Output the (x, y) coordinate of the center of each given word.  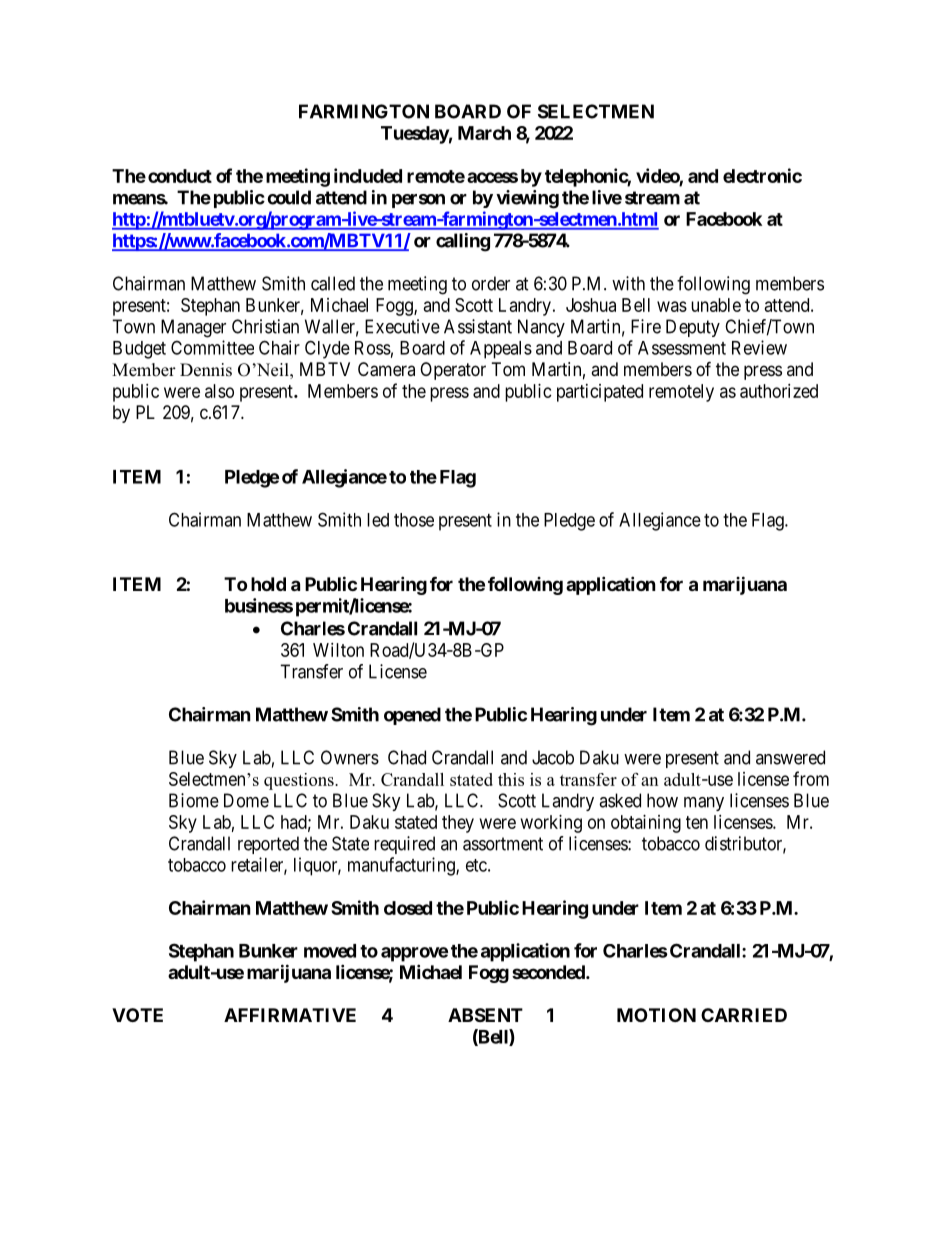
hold (268, 584)
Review (759, 347)
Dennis (206, 370)
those (414, 520)
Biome (194, 800)
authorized (779, 391)
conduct (180, 176)
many (704, 804)
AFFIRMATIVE (290, 1015)
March (484, 133)
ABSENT (485, 1015)
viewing (527, 199)
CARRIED (744, 1015)
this (511, 779)
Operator (453, 371)
